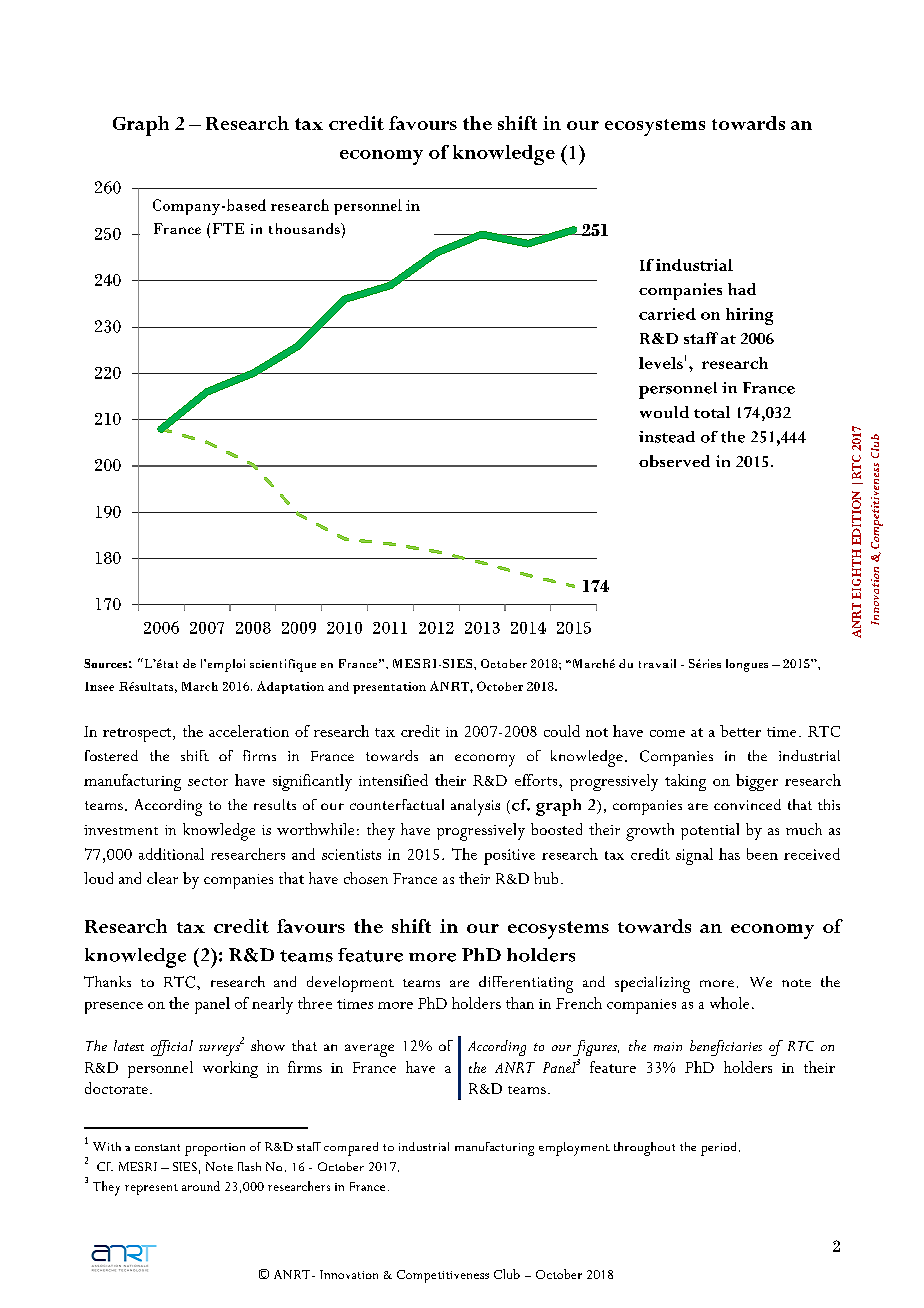  I want to click on presentation, so click(389, 688).
